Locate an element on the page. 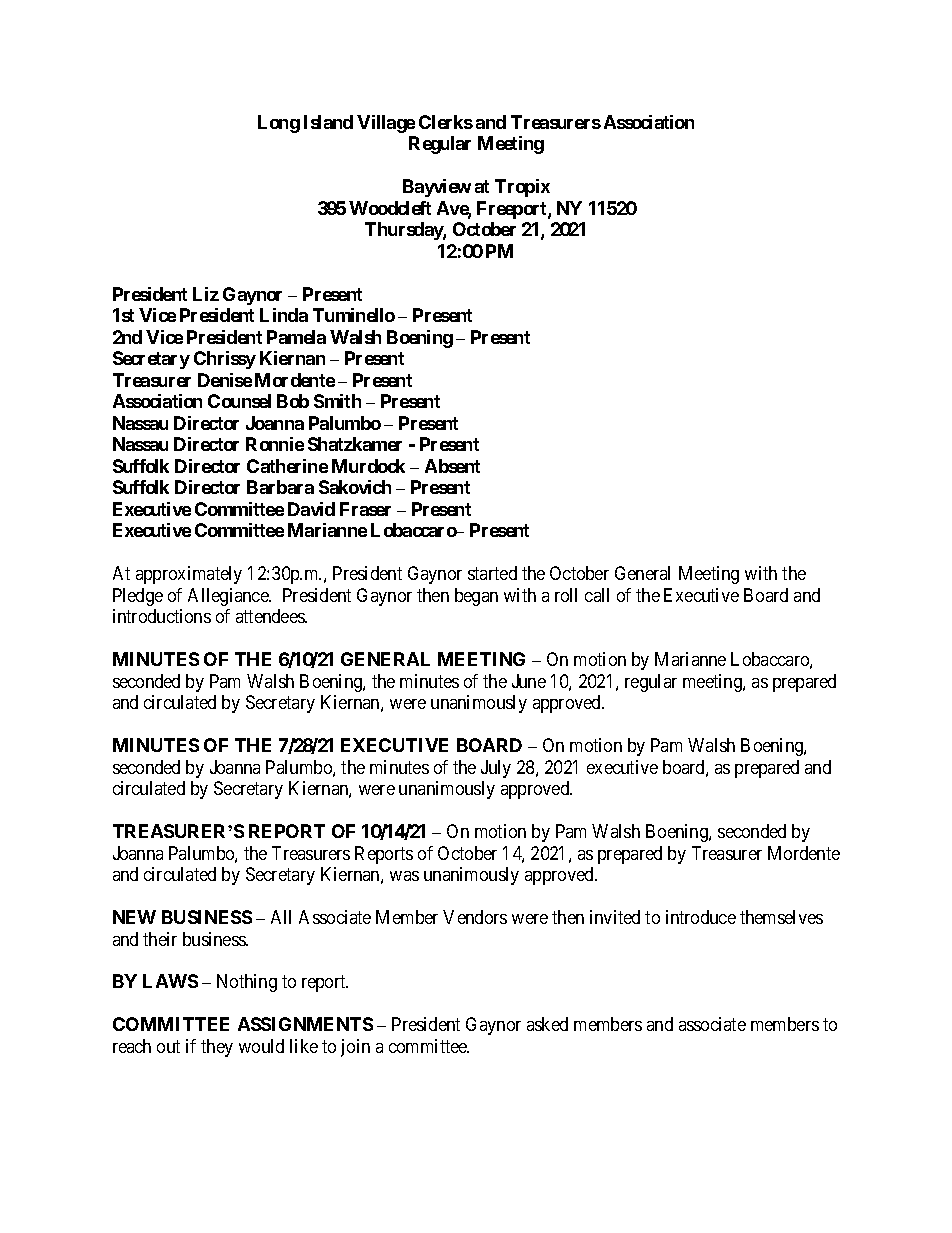  Long is located at coordinates (279, 124).
